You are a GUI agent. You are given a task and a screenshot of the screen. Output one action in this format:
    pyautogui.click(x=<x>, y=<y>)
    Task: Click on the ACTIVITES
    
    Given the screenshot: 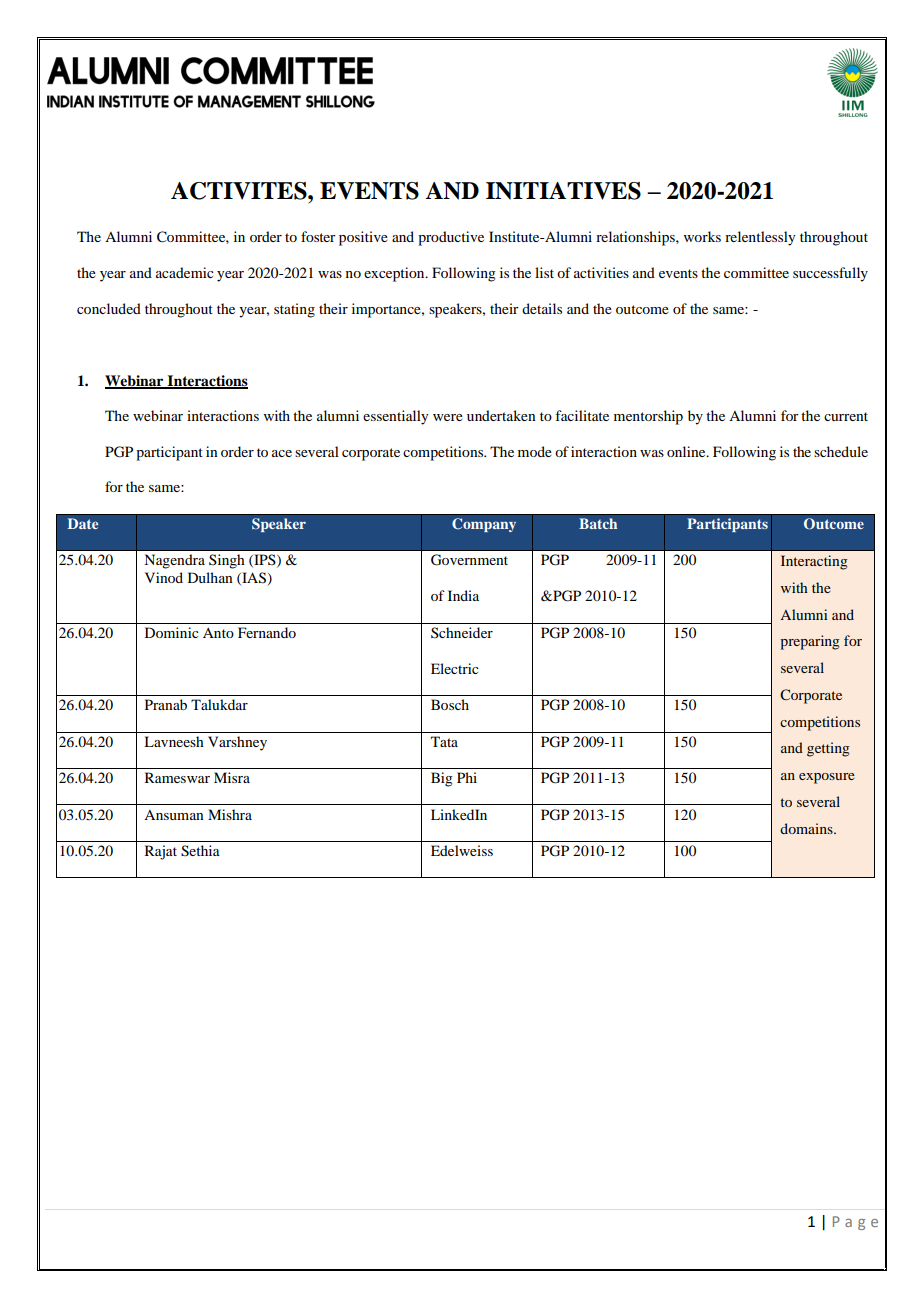 What is the action you would take?
    pyautogui.click(x=240, y=191)
